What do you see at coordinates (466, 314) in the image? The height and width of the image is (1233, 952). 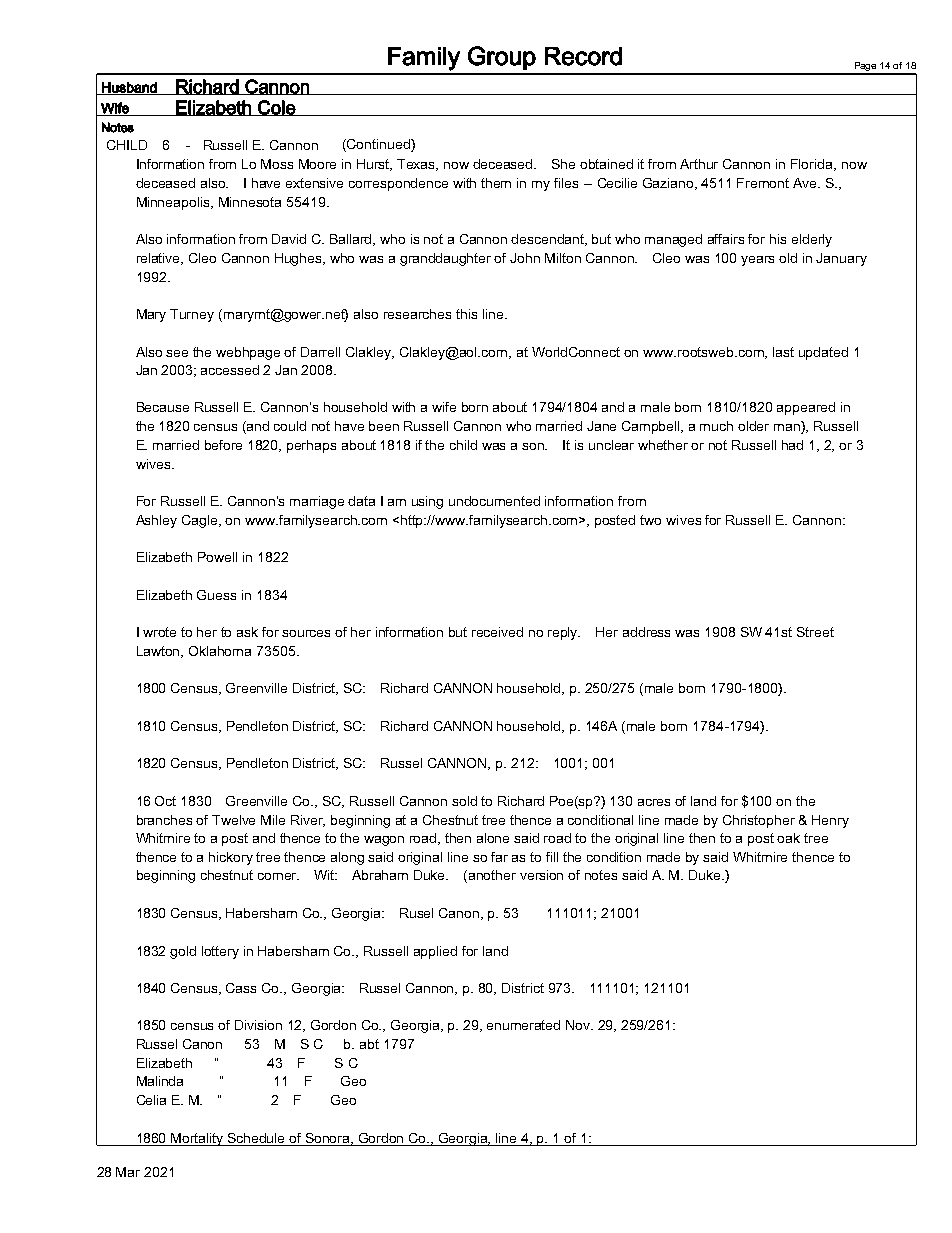 I see `this` at bounding box center [466, 314].
